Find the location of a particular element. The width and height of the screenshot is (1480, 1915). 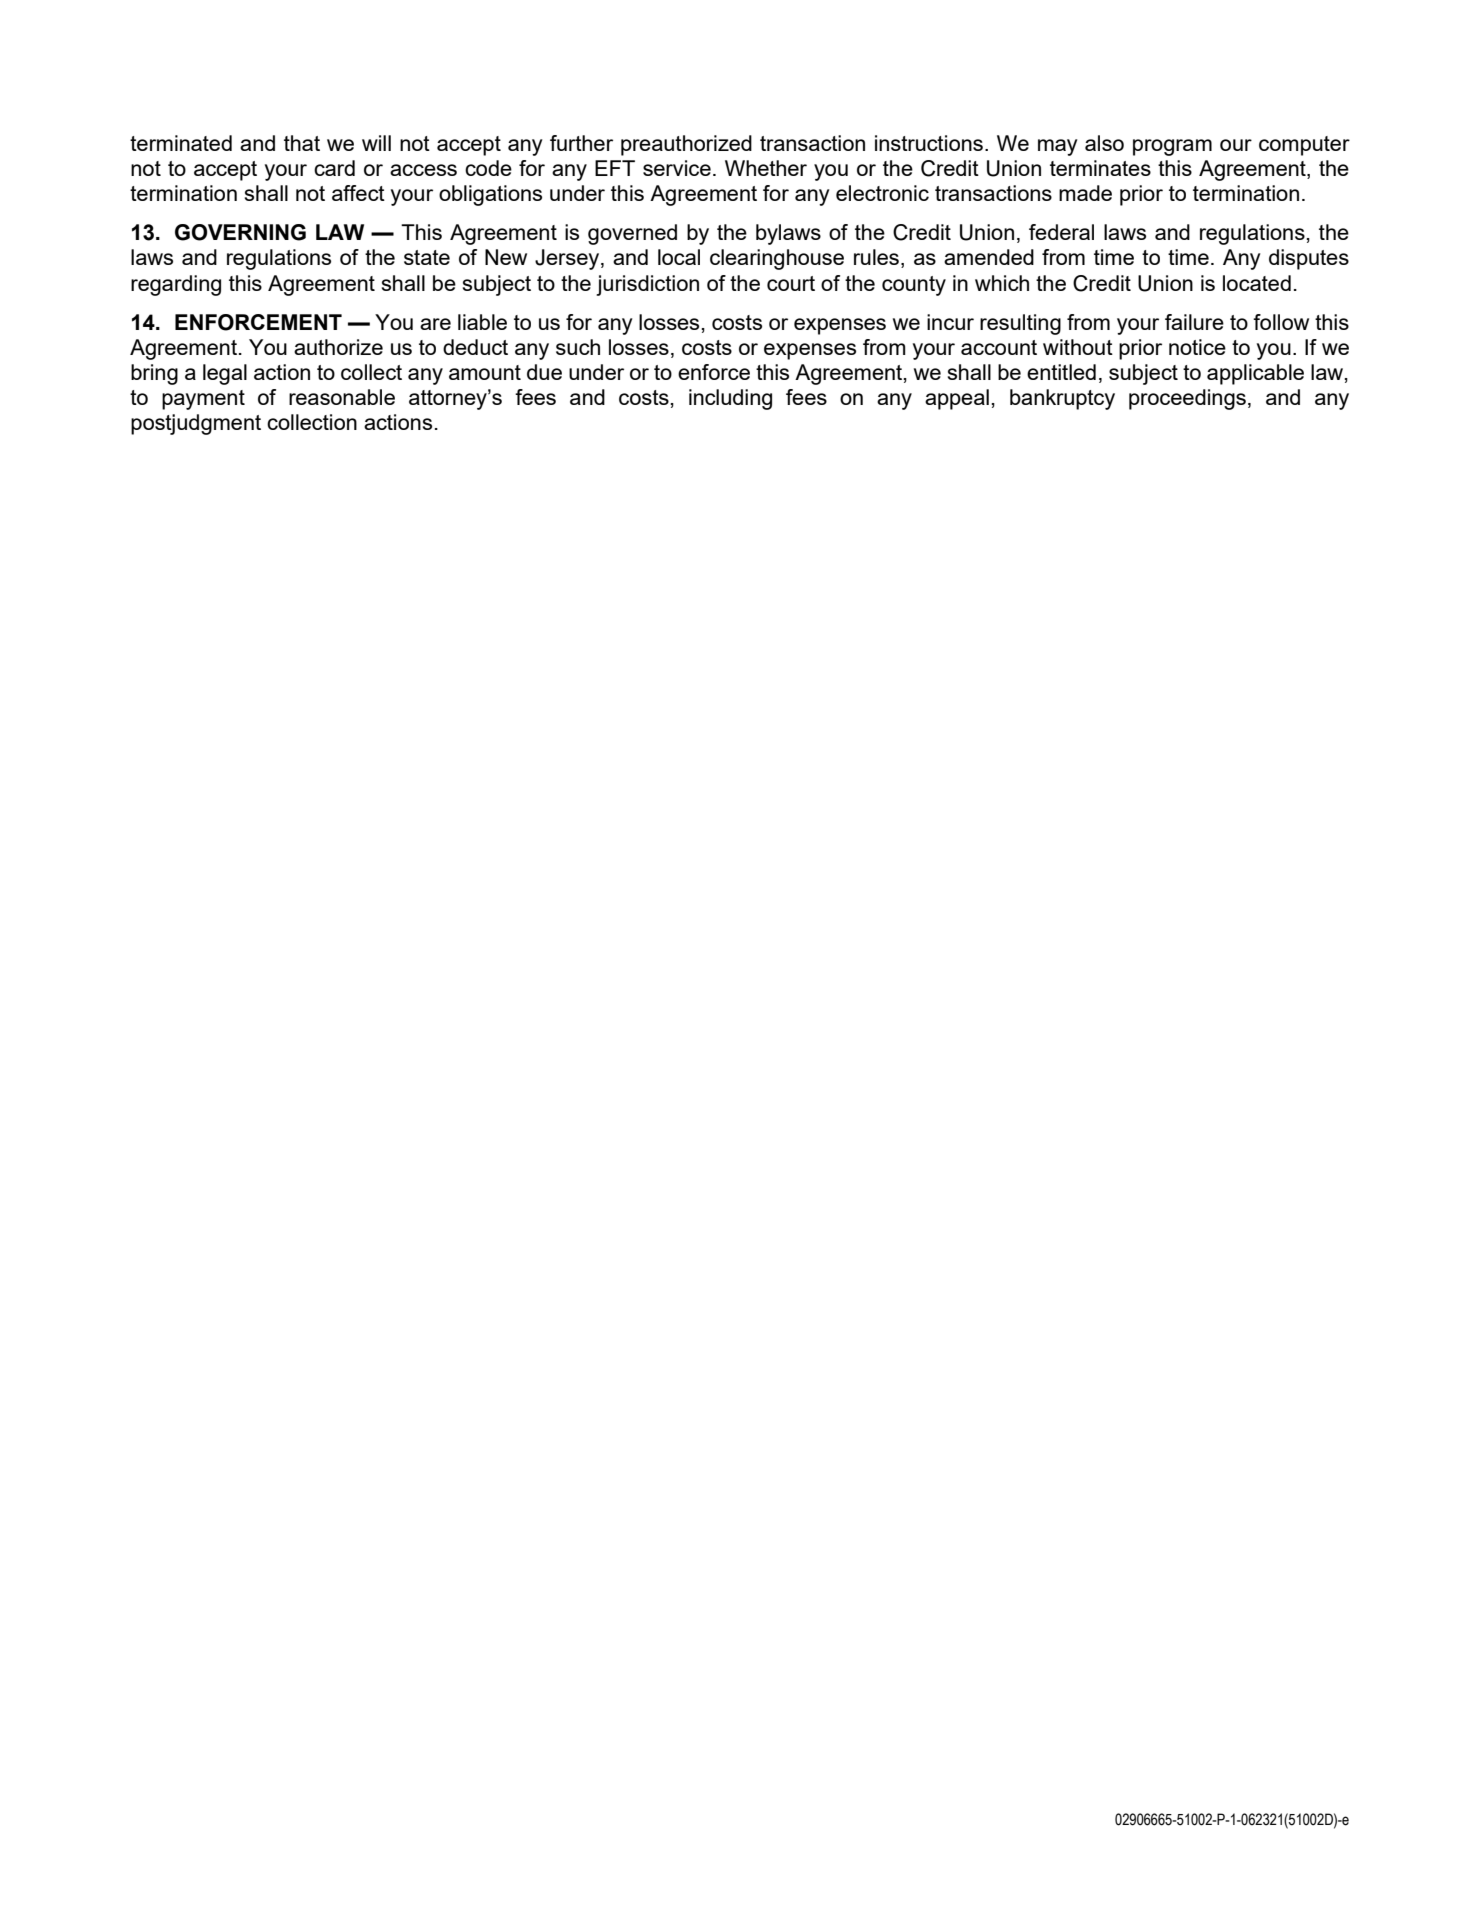

Whether is located at coordinates (766, 168).
